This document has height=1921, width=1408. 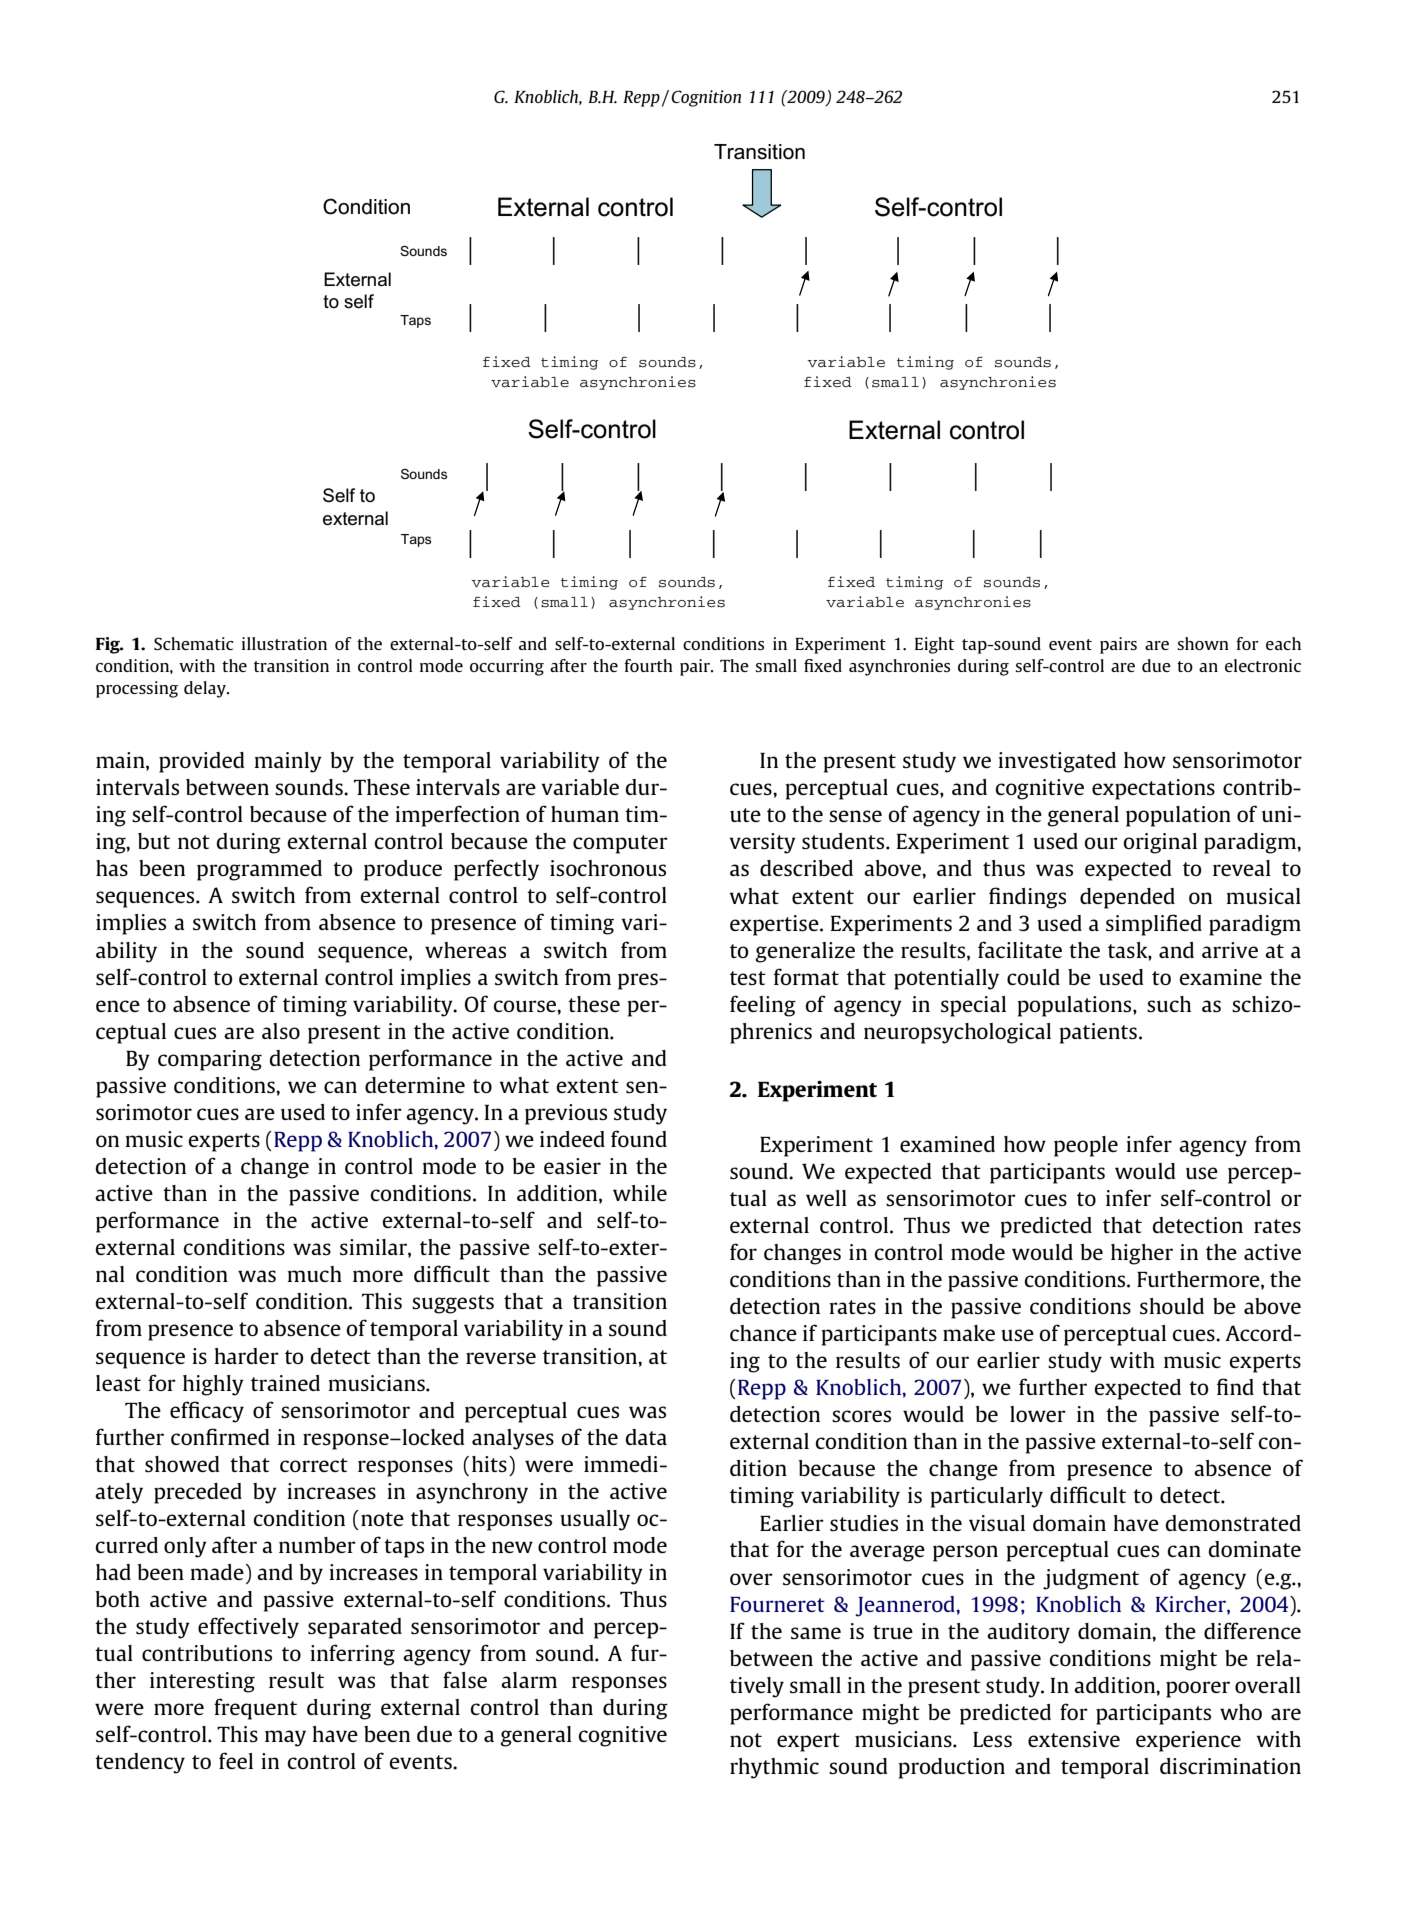 I want to click on Cognition, so click(x=706, y=98).
